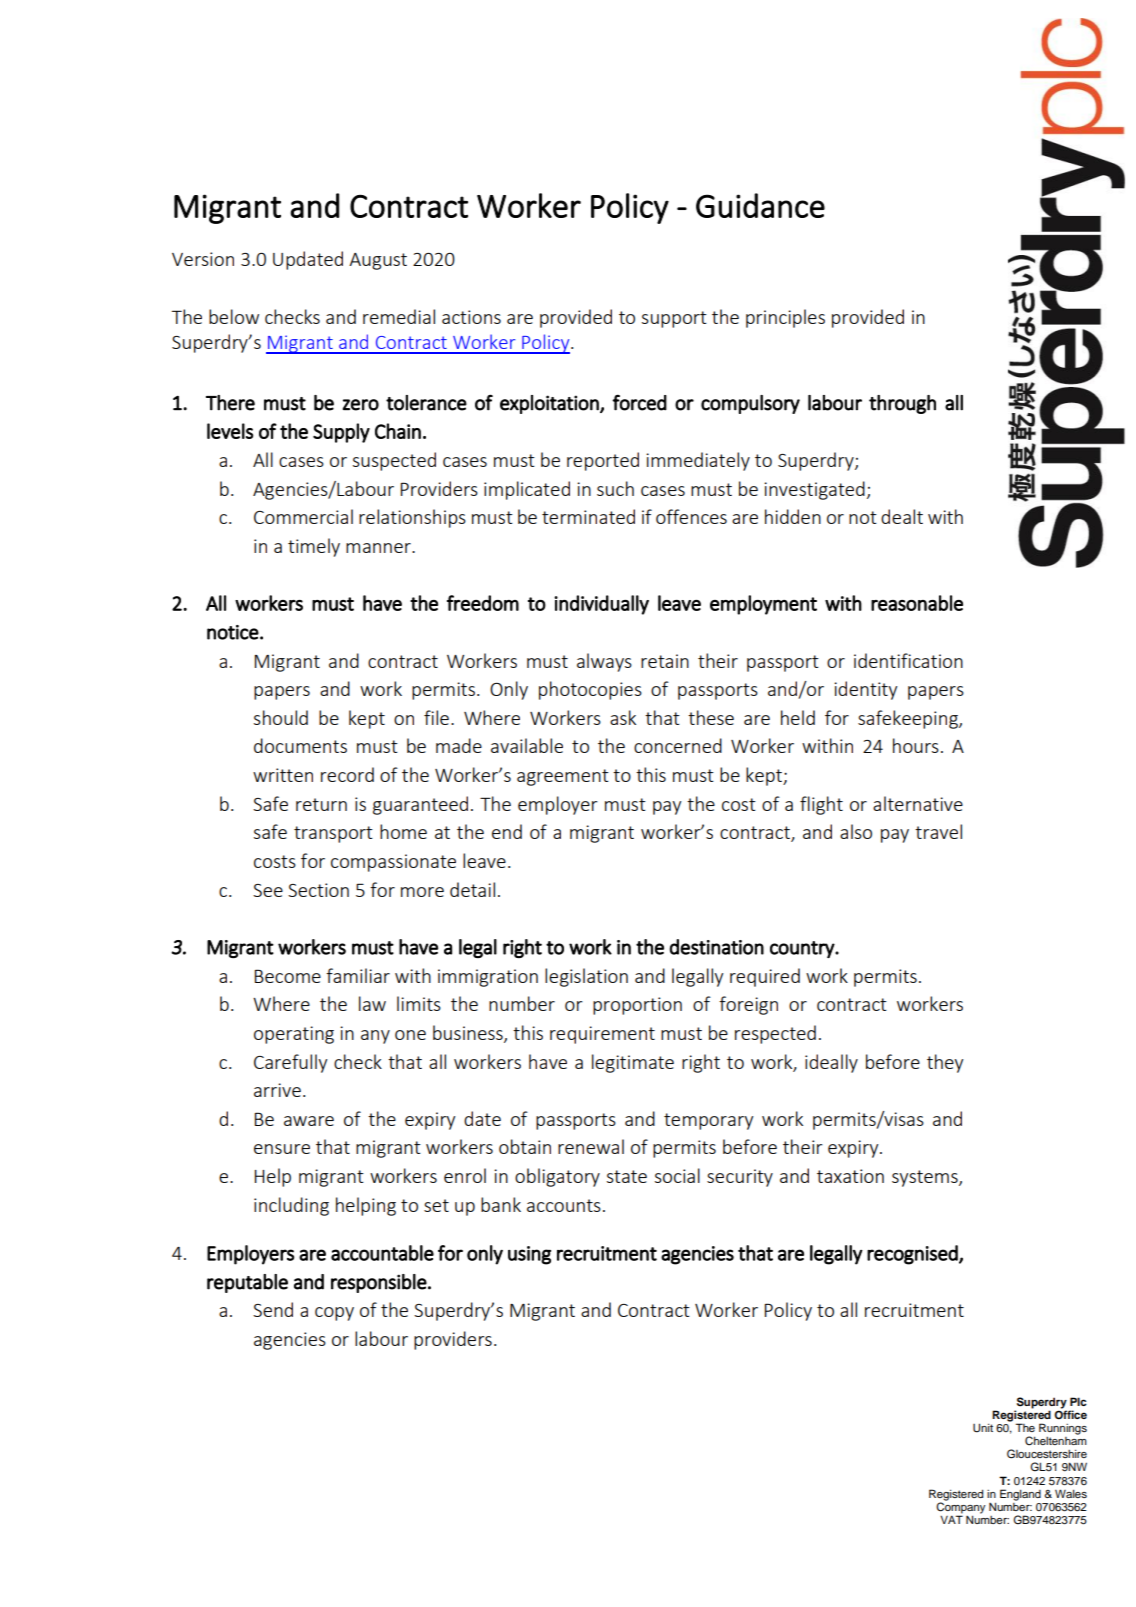 The width and height of the screenshot is (1136, 1607). Describe the element at coordinates (938, 831) in the screenshot. I see `travel` at that location.
